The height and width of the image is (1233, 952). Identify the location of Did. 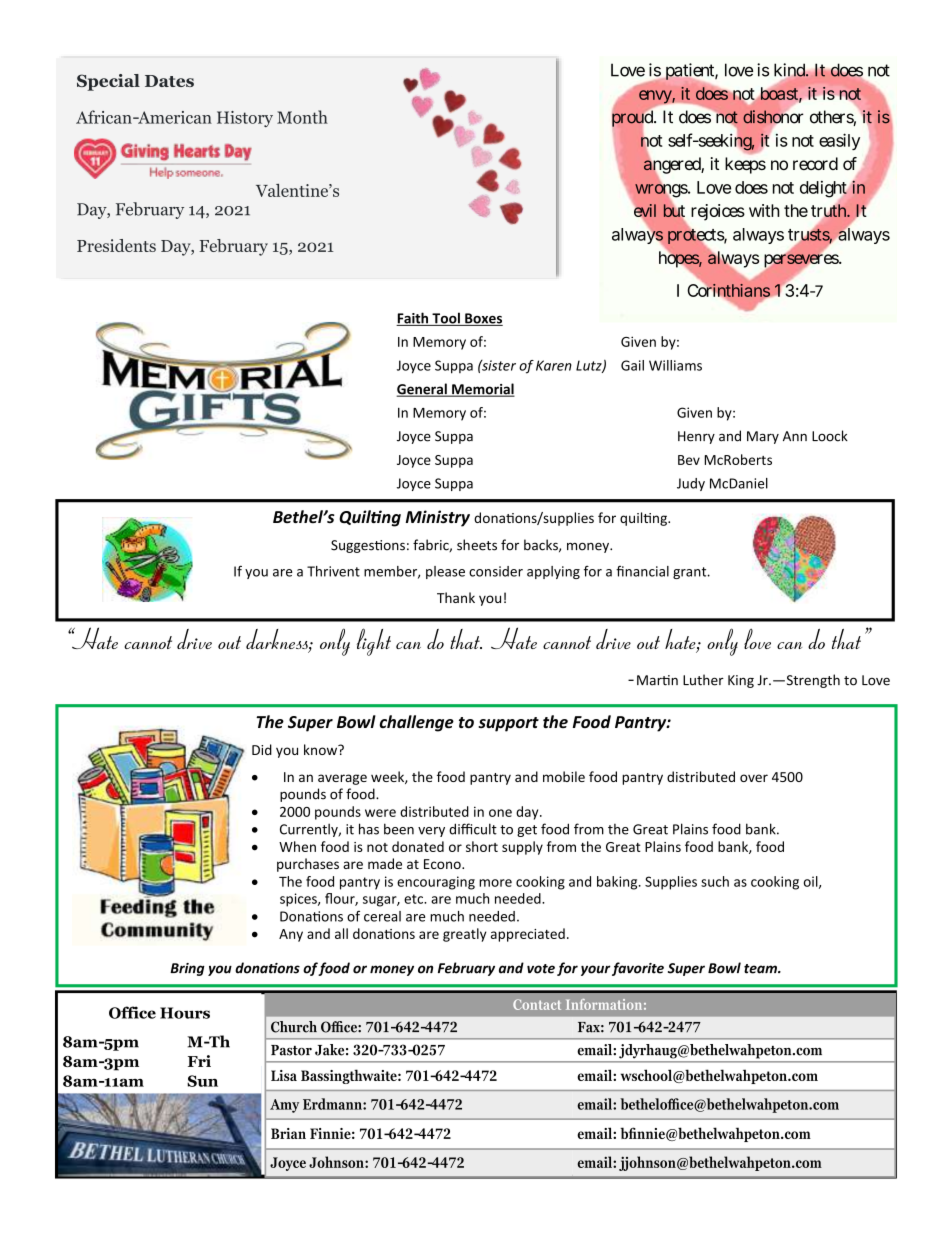
(262, 749).
